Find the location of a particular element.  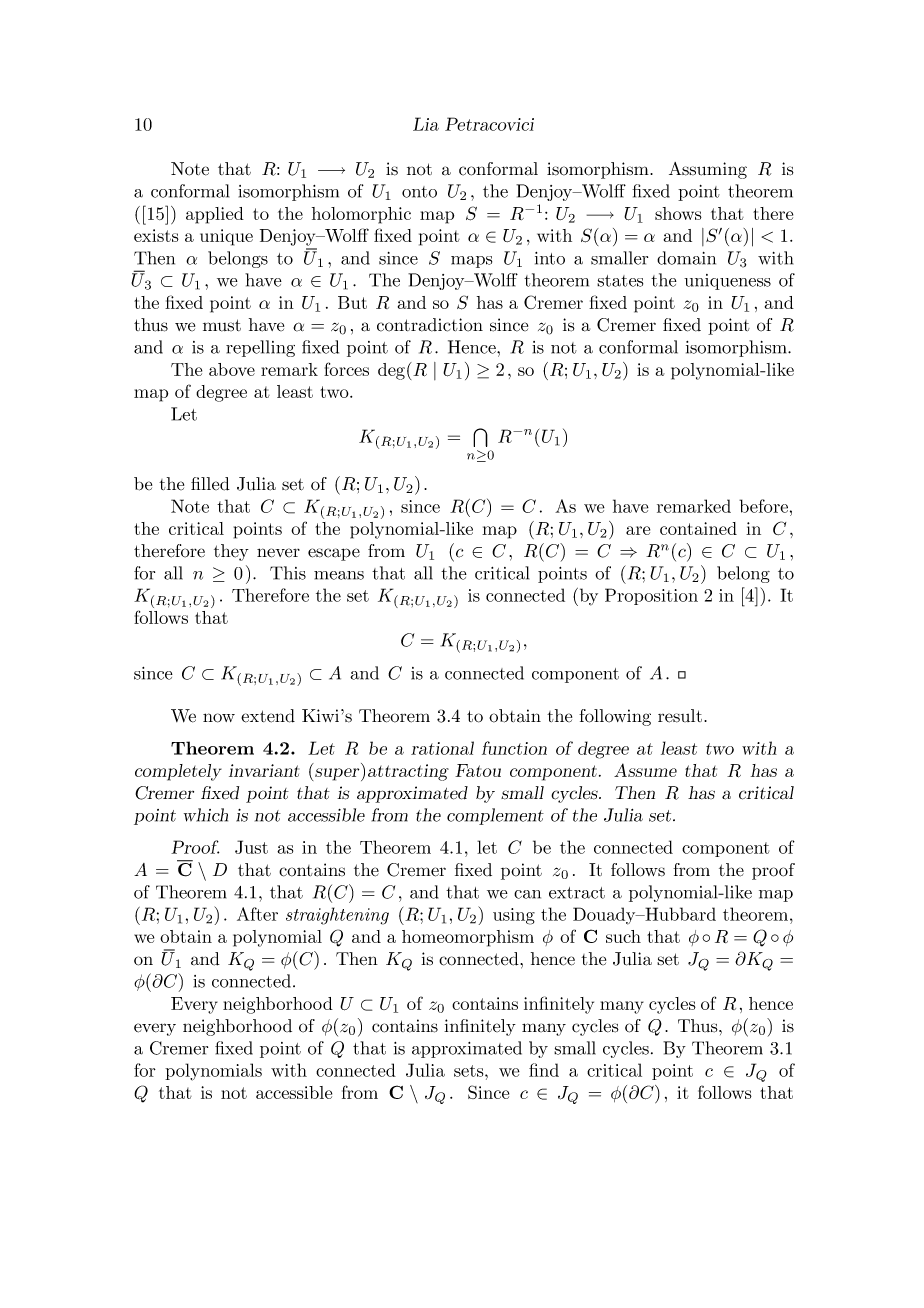

After is located at coordinates (257, 914).
